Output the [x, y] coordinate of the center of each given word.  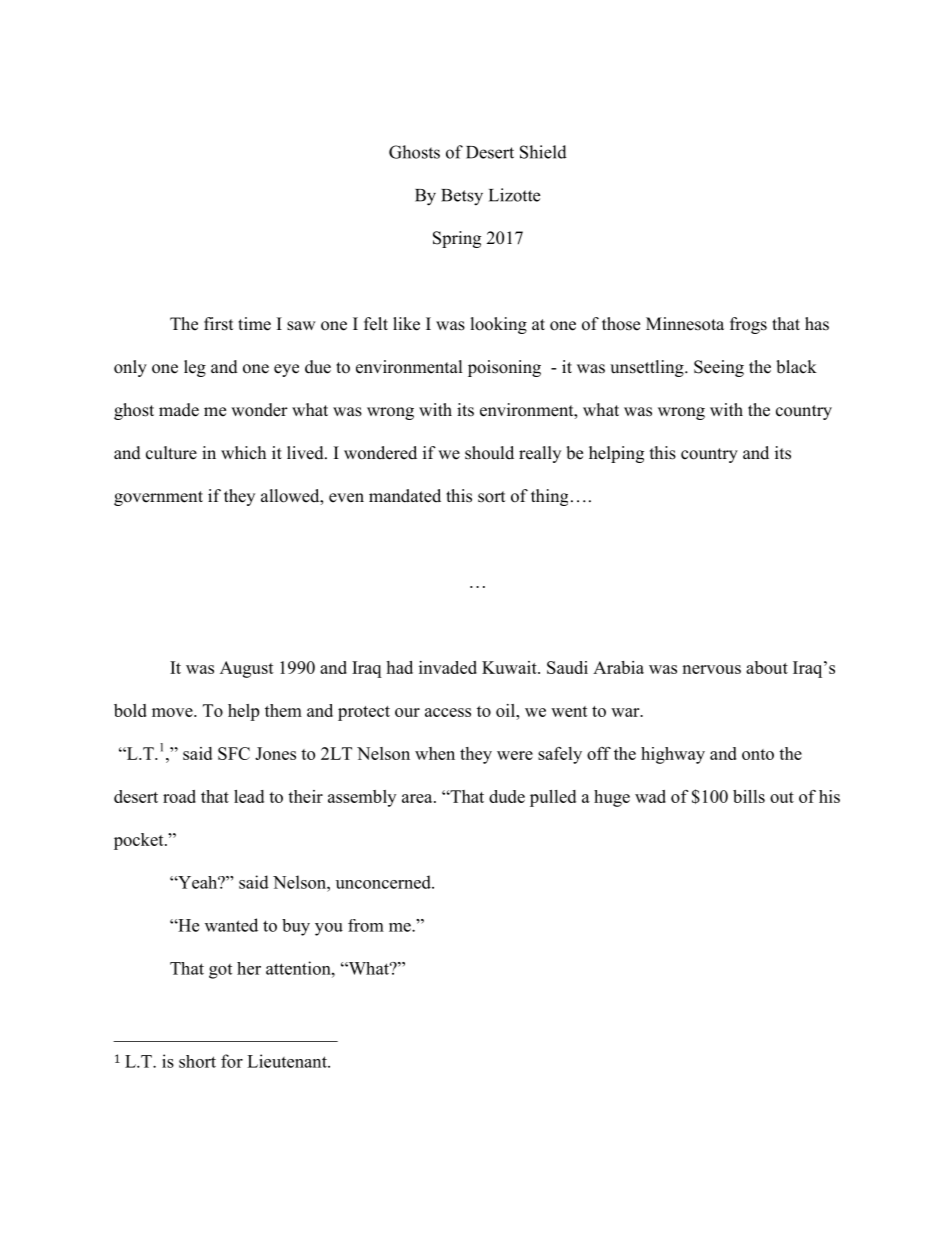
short [197, 1061]
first [218, 324]
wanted [231, 925]
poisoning [504, 368]
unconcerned [384, 882]
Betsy [462, 197]
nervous [711, 669]
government [158, 498]
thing [549, 497]
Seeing [719, 368]
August [247, 669]
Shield [543, 152]
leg [195, 368]
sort [491, 497]
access [448, 712]
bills [749, 796]
